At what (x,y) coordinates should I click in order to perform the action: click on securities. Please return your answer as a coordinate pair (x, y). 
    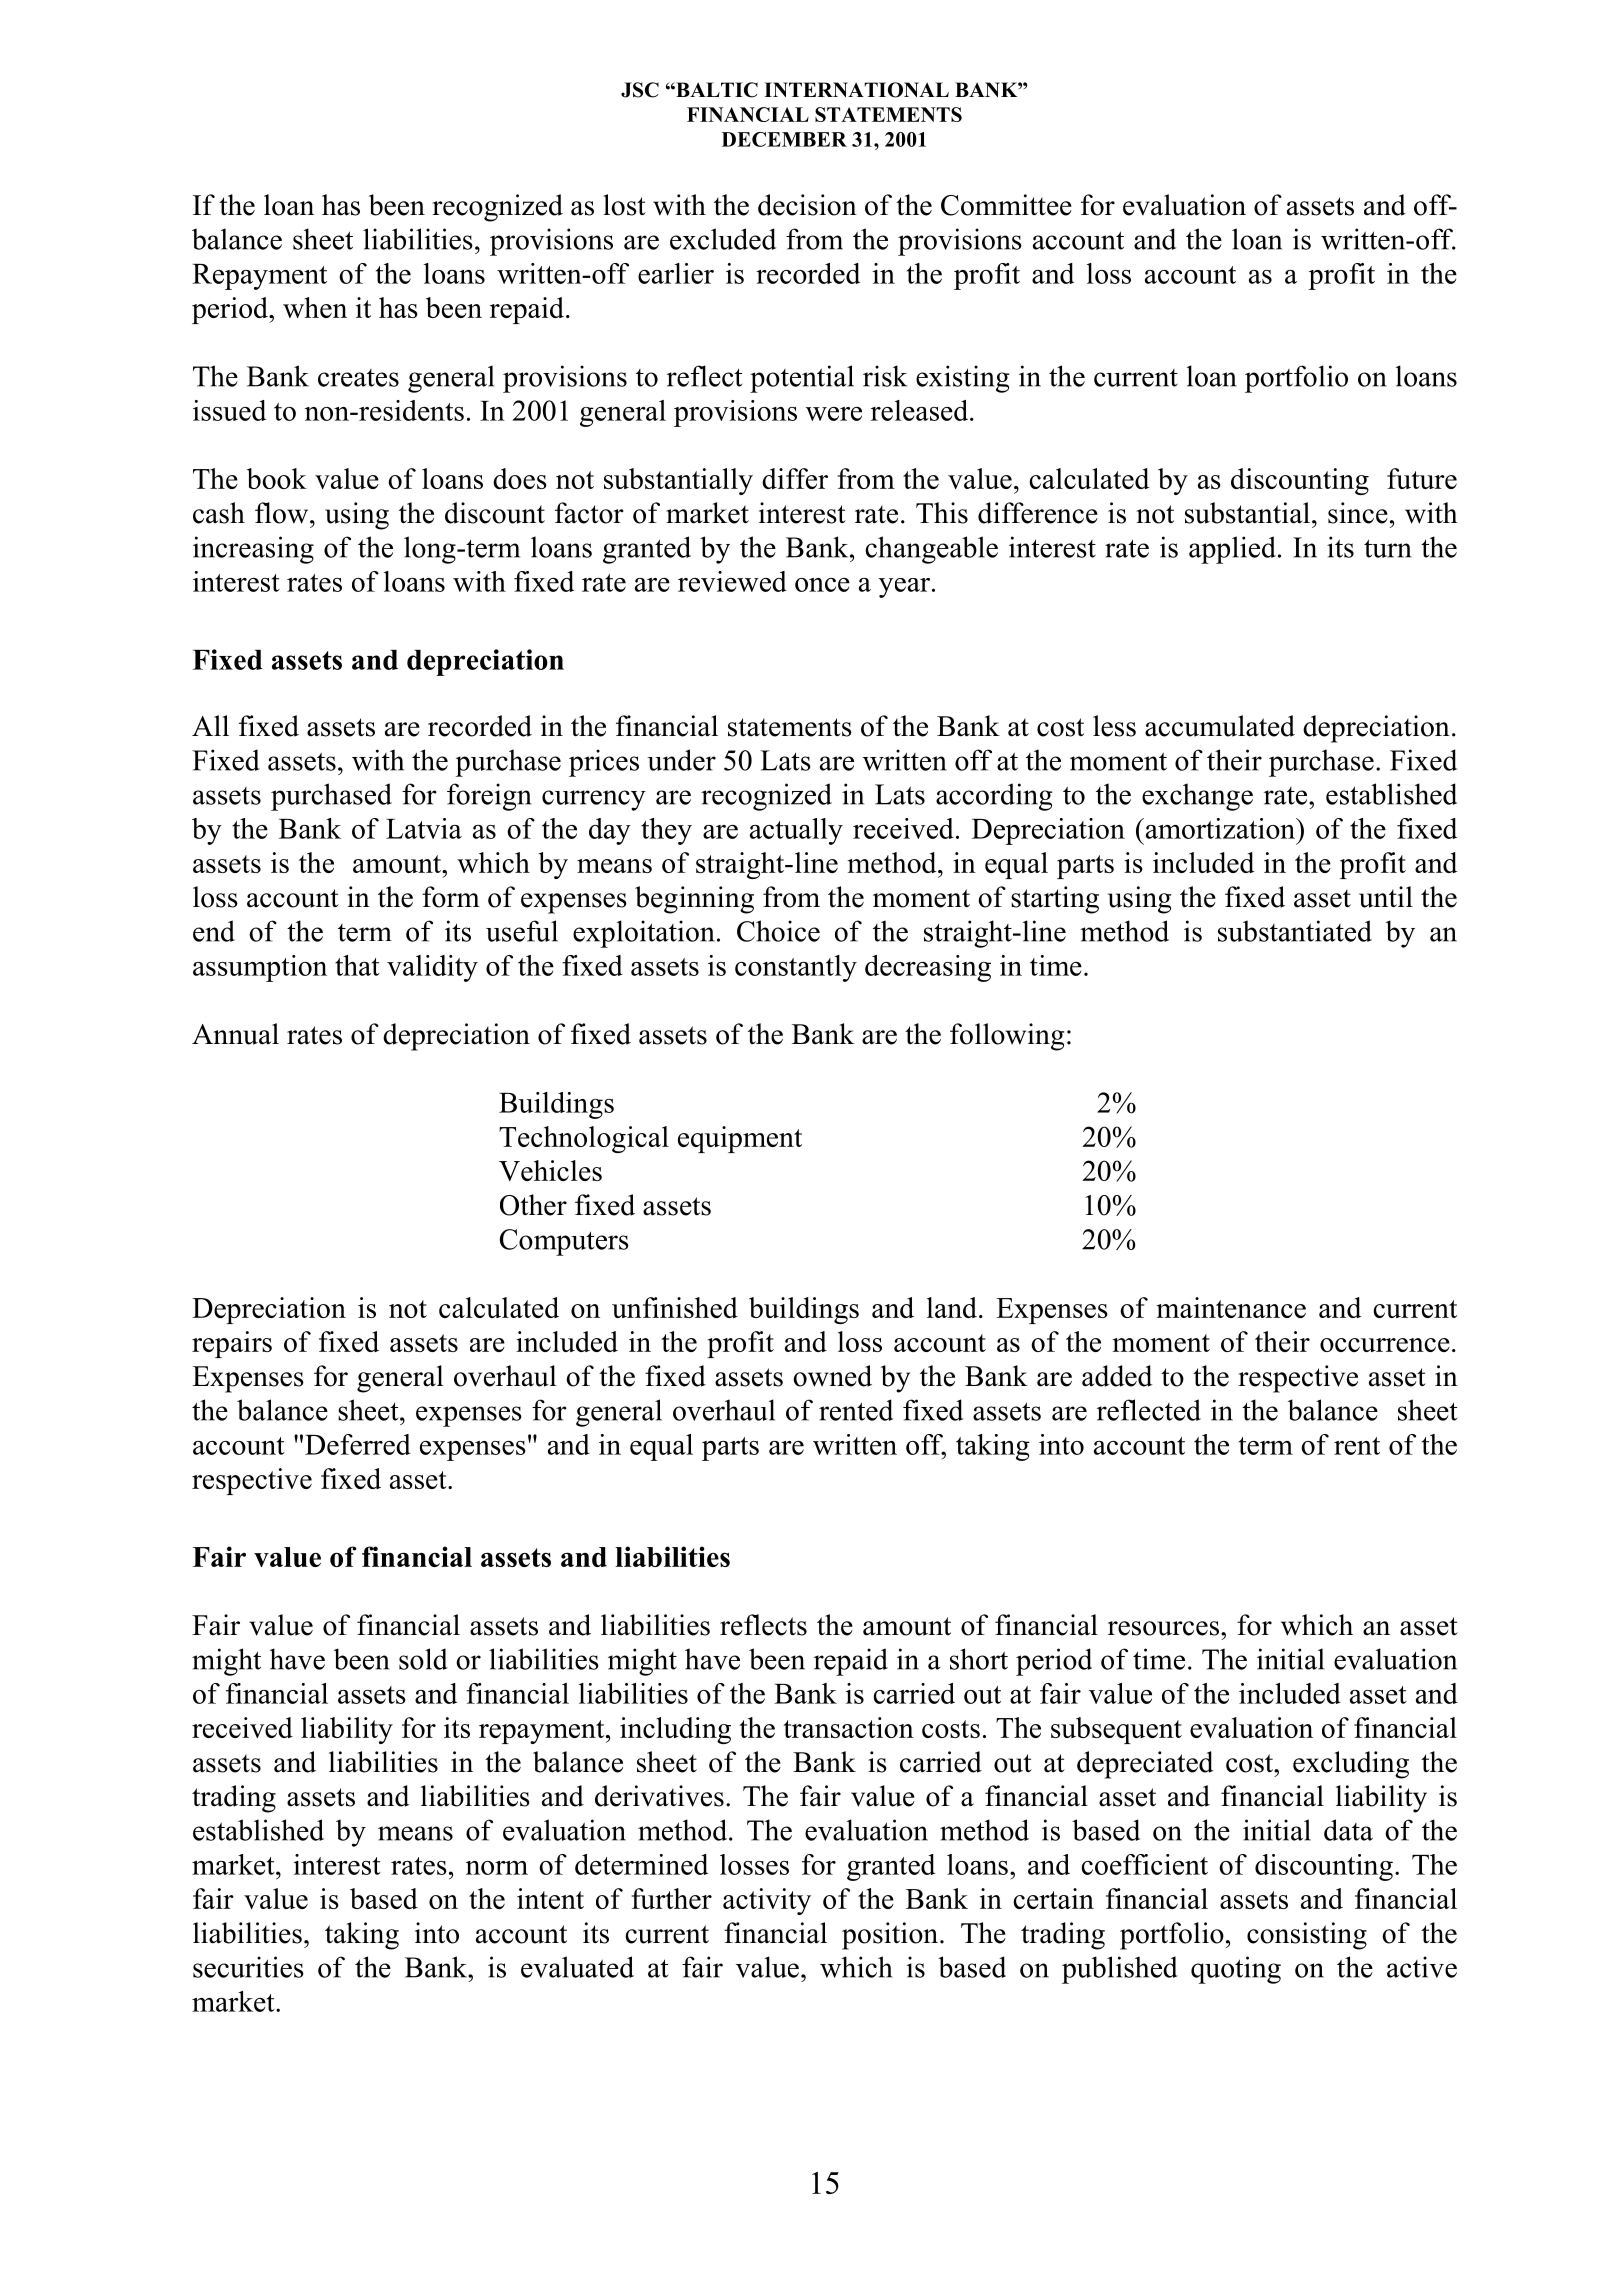
    Looking at the image, I should click on (248, 1967).
